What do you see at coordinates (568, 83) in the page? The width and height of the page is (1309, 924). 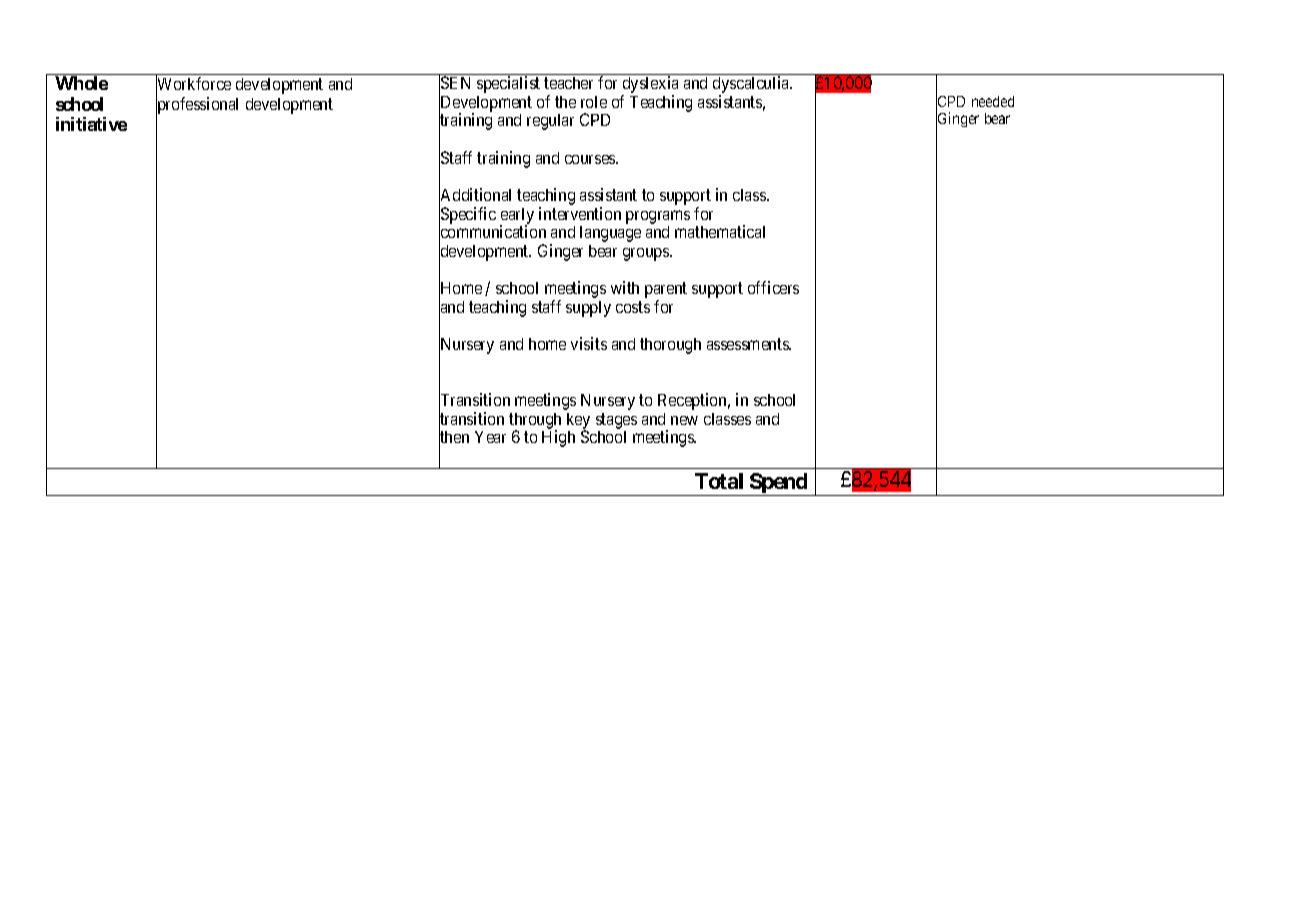 I see `teacher` at bounding box center [568, 83].
